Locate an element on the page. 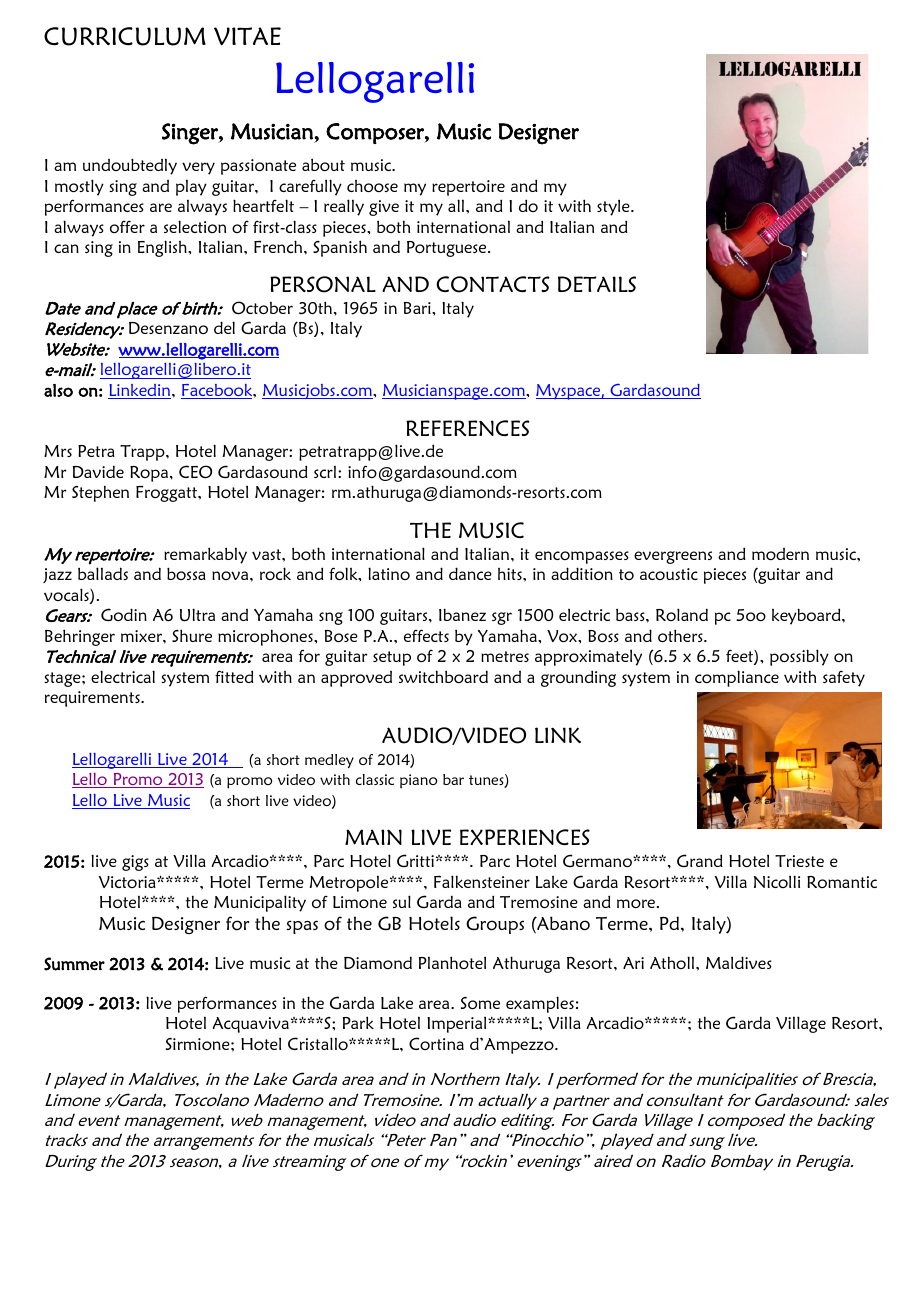  modern is located at coordinates (780, 554).
